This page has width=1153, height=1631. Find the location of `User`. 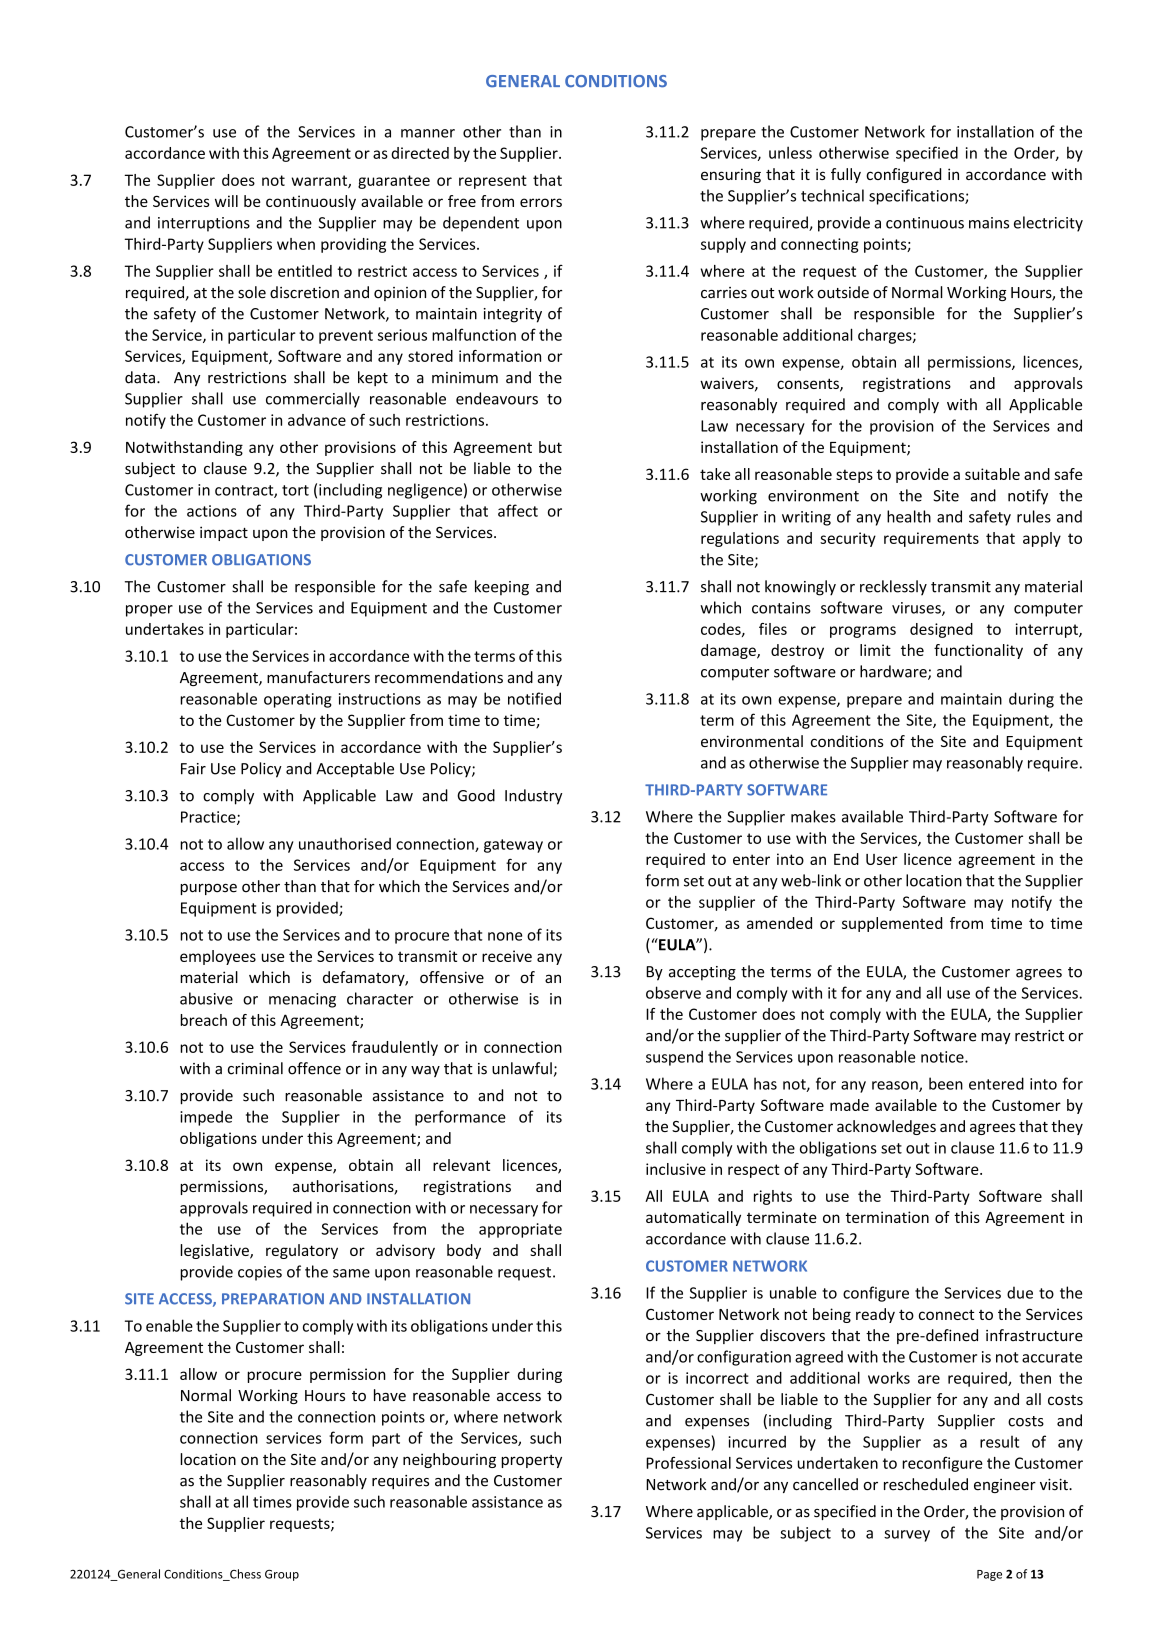

User is located at coordinates (882, 859).
